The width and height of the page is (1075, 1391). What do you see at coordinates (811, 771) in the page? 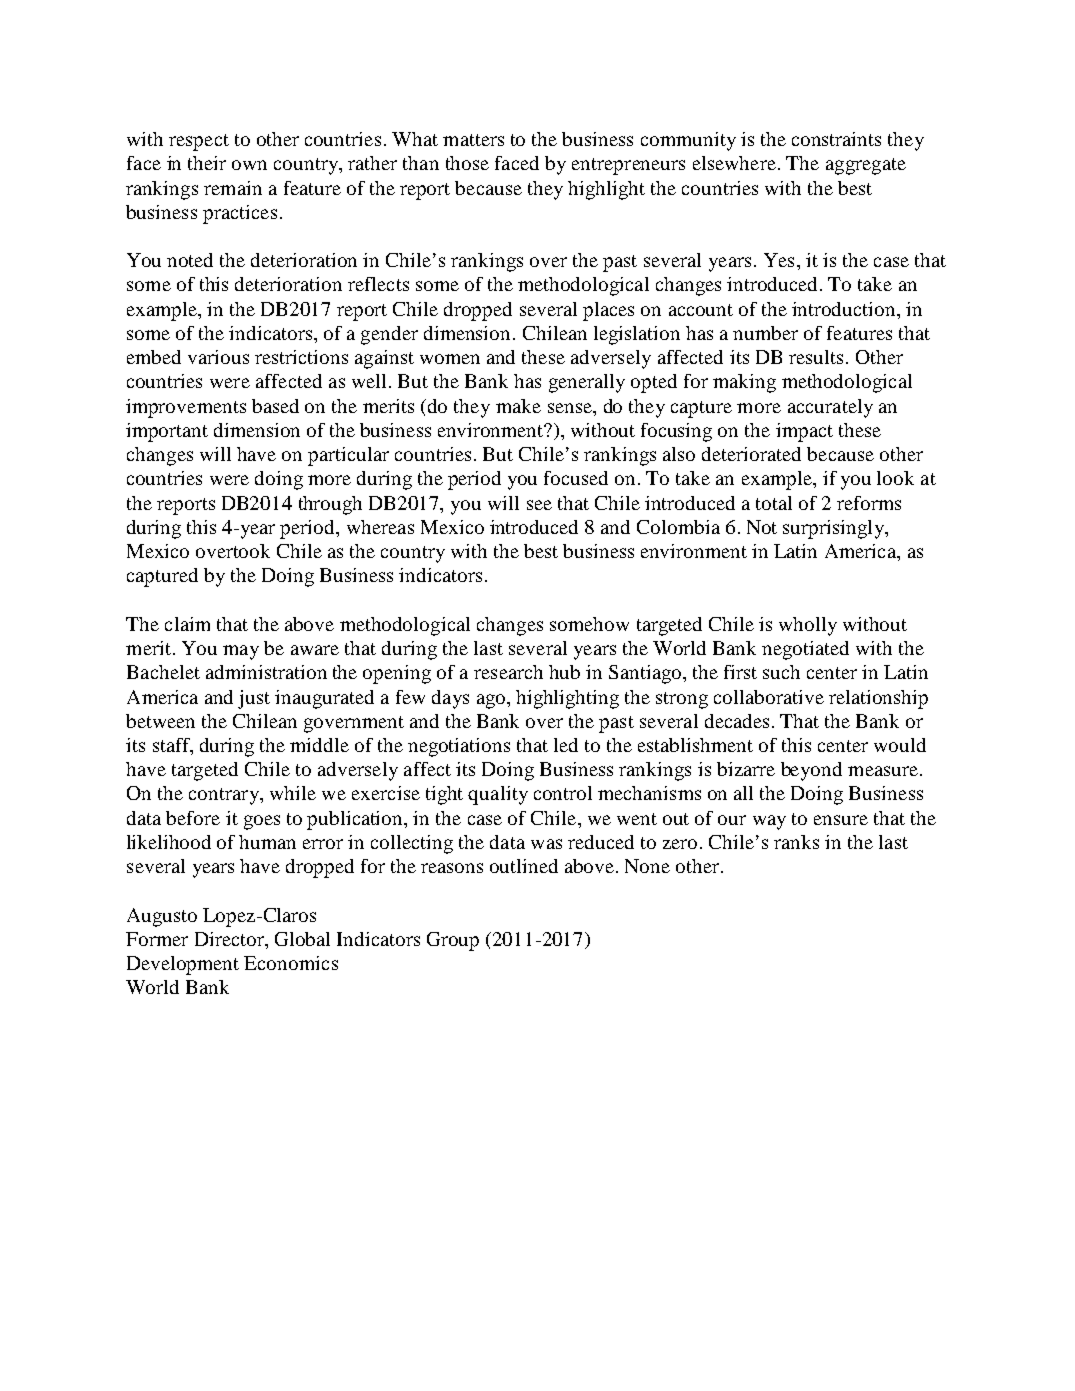
I see `beyond` at bounding box center [811, 771].
